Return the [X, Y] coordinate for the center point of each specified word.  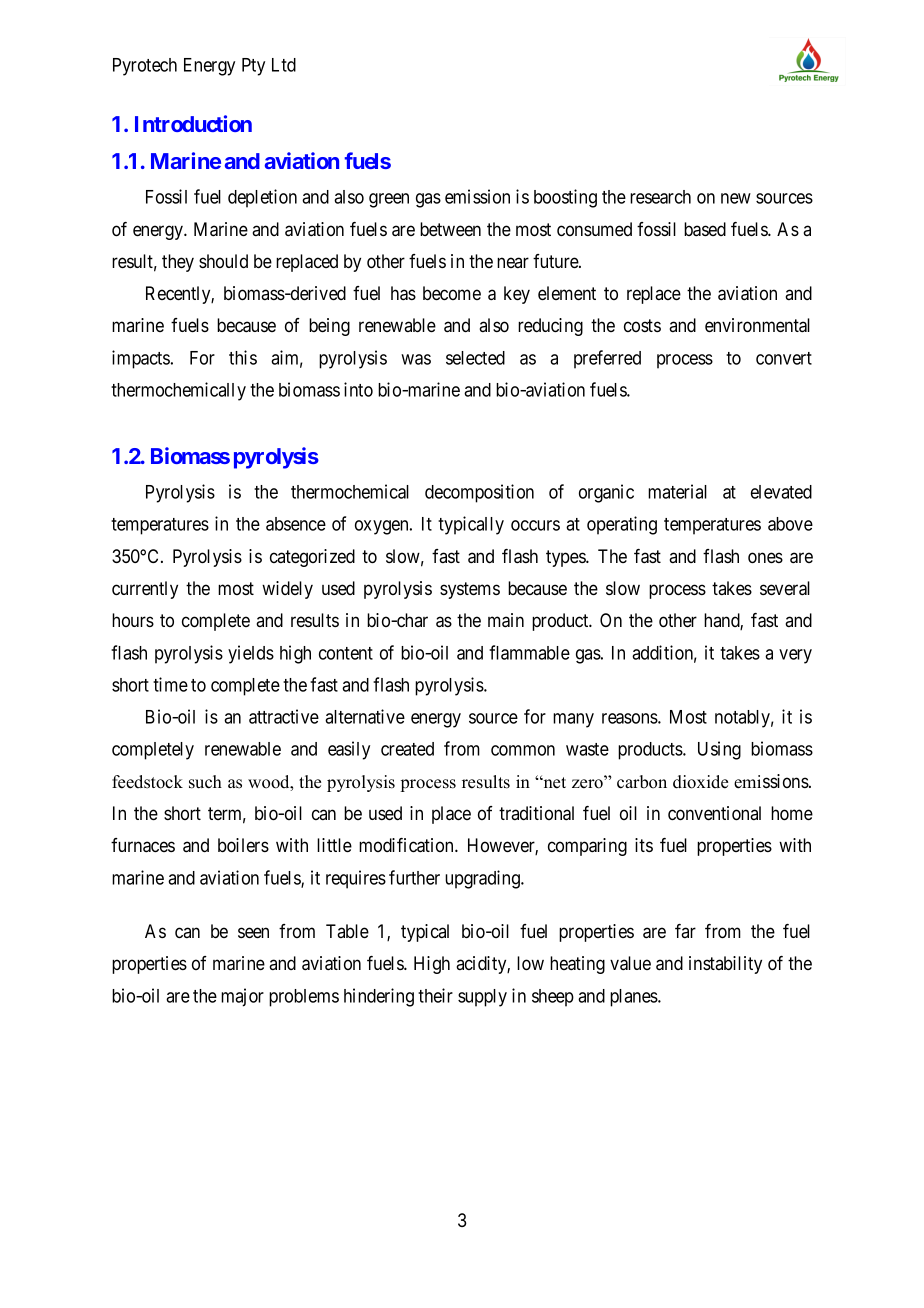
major [242, 997]
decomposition [479, 493]
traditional [536, 813]
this [243, 357]
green [389, 200]
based [705, 229]
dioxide [700, 782]
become [452, 293]
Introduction [193, 123]
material [677, 491]
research [660, 197]
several [785, 588]
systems [470, 590]
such [205, 782]
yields [251, 654]
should [223, 261]
